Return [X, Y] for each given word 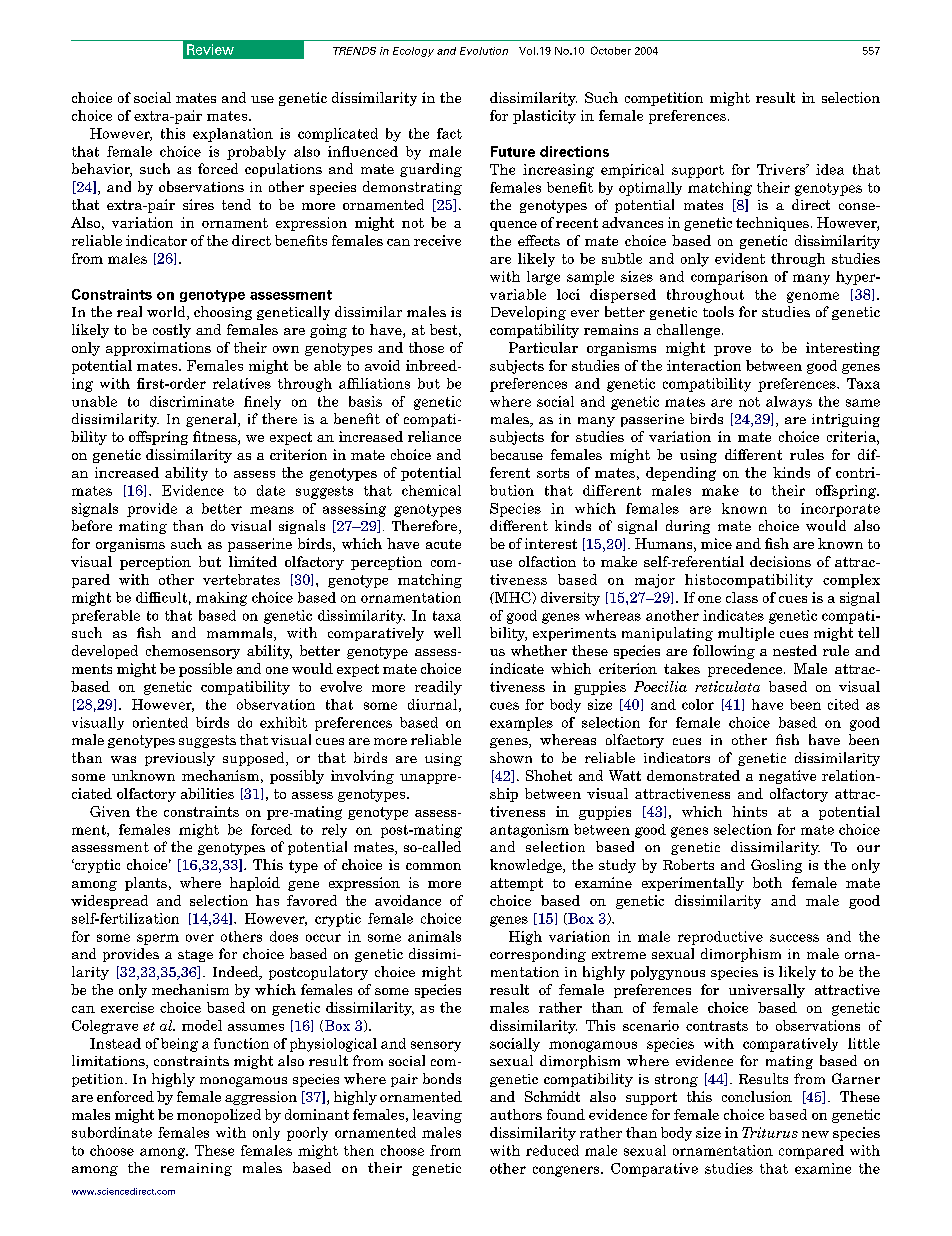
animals [434, 936]
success [794, 938]
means [272, 510]
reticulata [727, 686]
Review [210, 49]
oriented [160, 722]
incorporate [840, 510]
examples [521, 724]
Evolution [484, 51]
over [200, 938]
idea [830, 169]
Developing [528, 313]
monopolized [219, 1116]
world [167, 313]
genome [813, 297]
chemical [431, 490]
